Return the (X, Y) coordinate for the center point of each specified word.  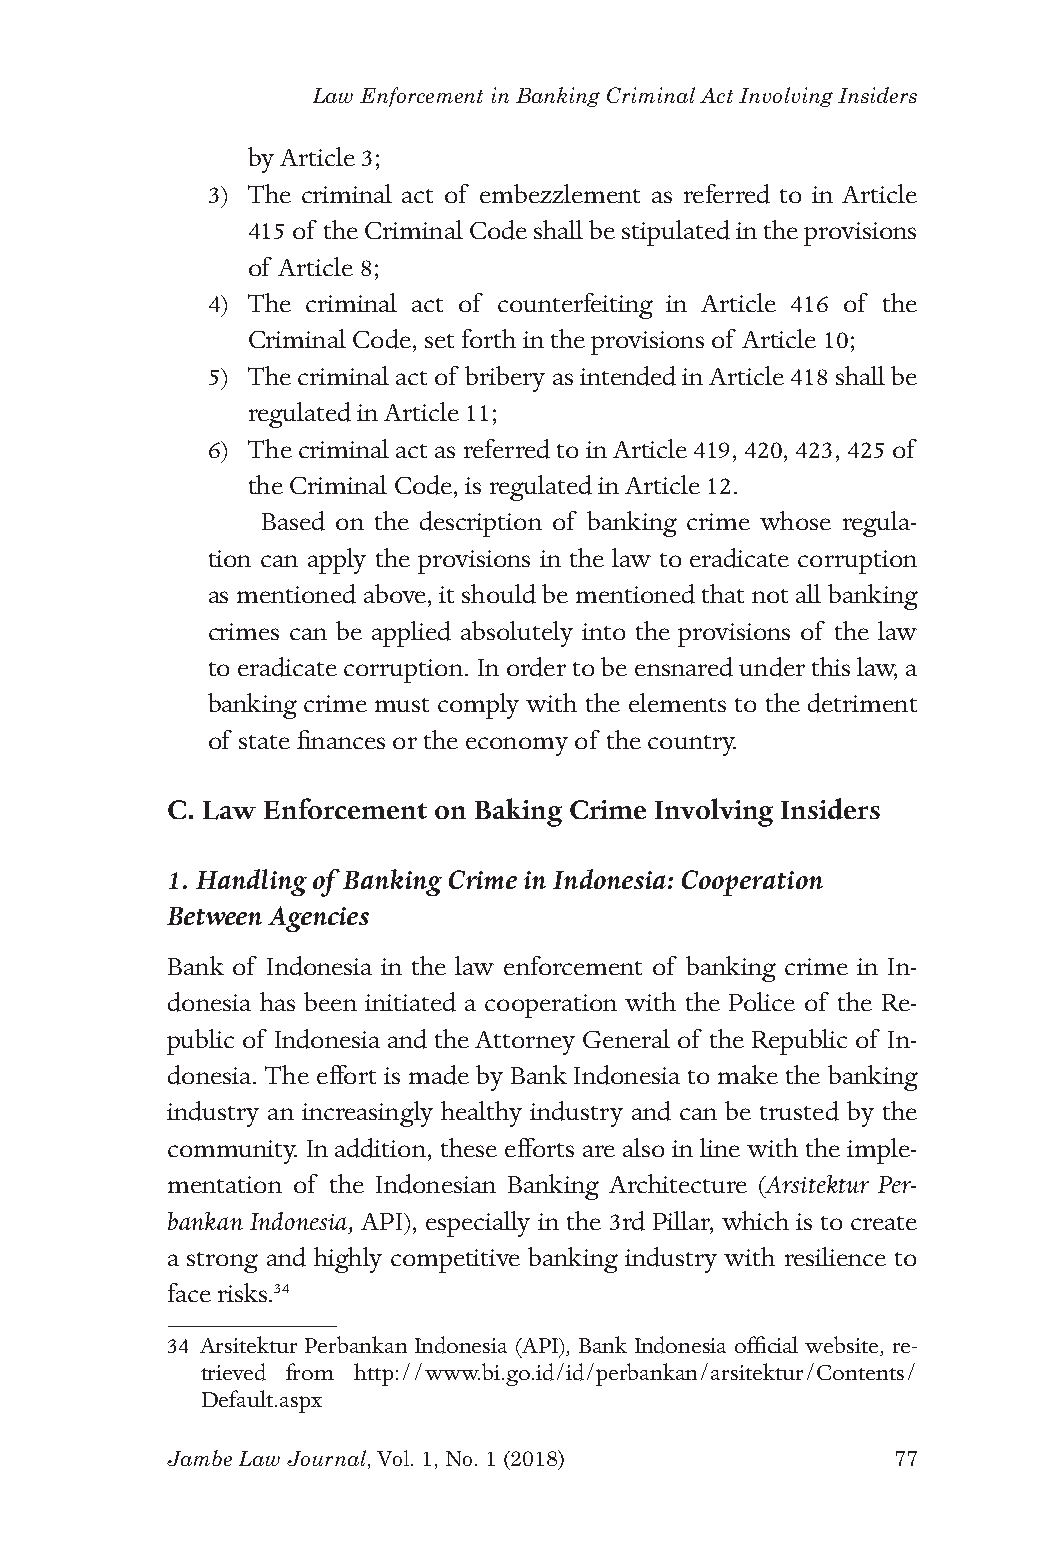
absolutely (517, 634)
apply (337, 561)
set (439, 341)
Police (762, 1001)
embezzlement (560, 193)
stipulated (676, 233)
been (330, 1001)
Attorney (525, 1043)
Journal (326, 1458)
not (770, 596)
